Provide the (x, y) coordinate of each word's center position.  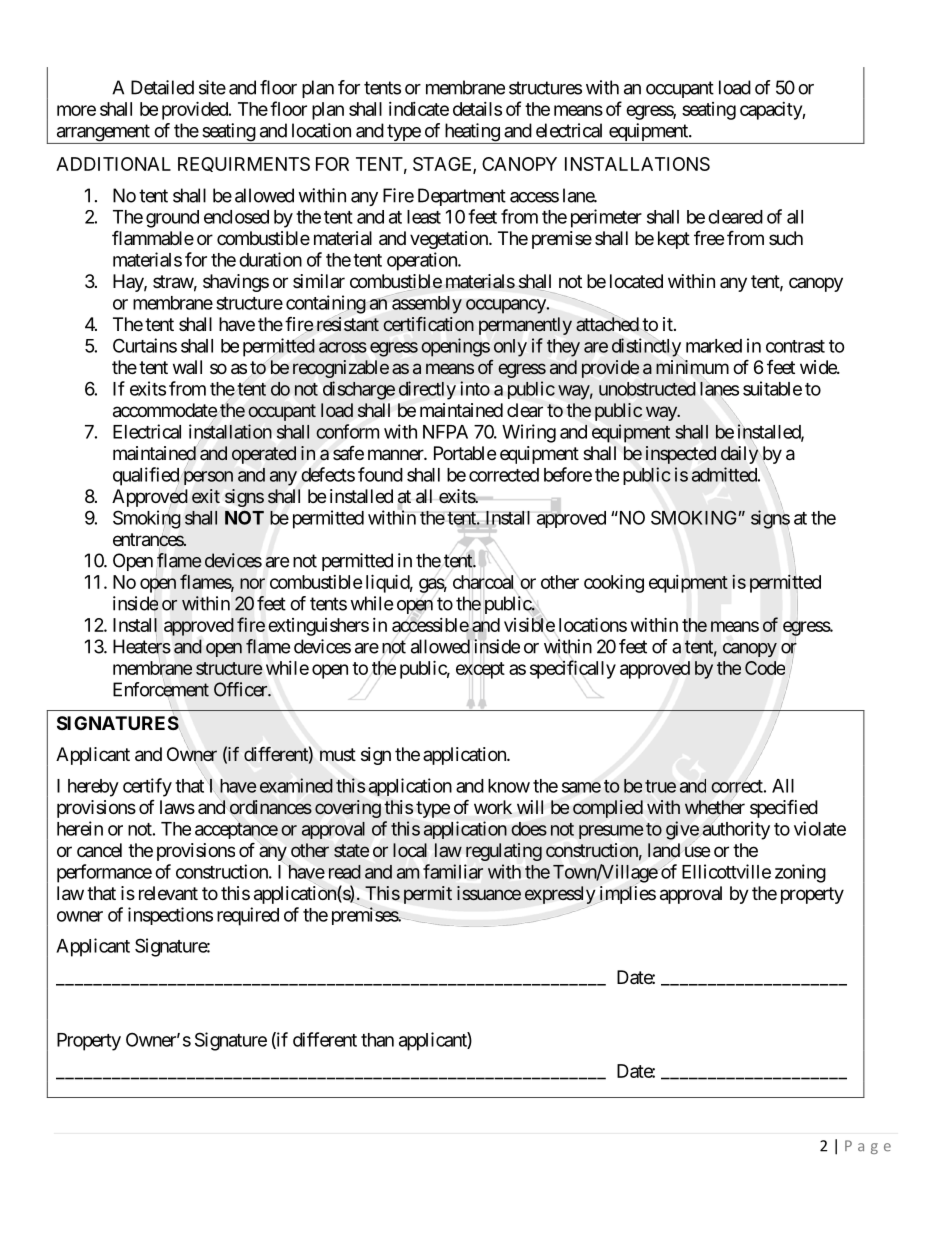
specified (784, 808)
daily (739, 455)
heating (471, 133)
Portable (465, 453)
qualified (146, 477)
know (509, 786)
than (377, 1040)
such (786, 238)
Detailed (162, 87)
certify (147, 787)
